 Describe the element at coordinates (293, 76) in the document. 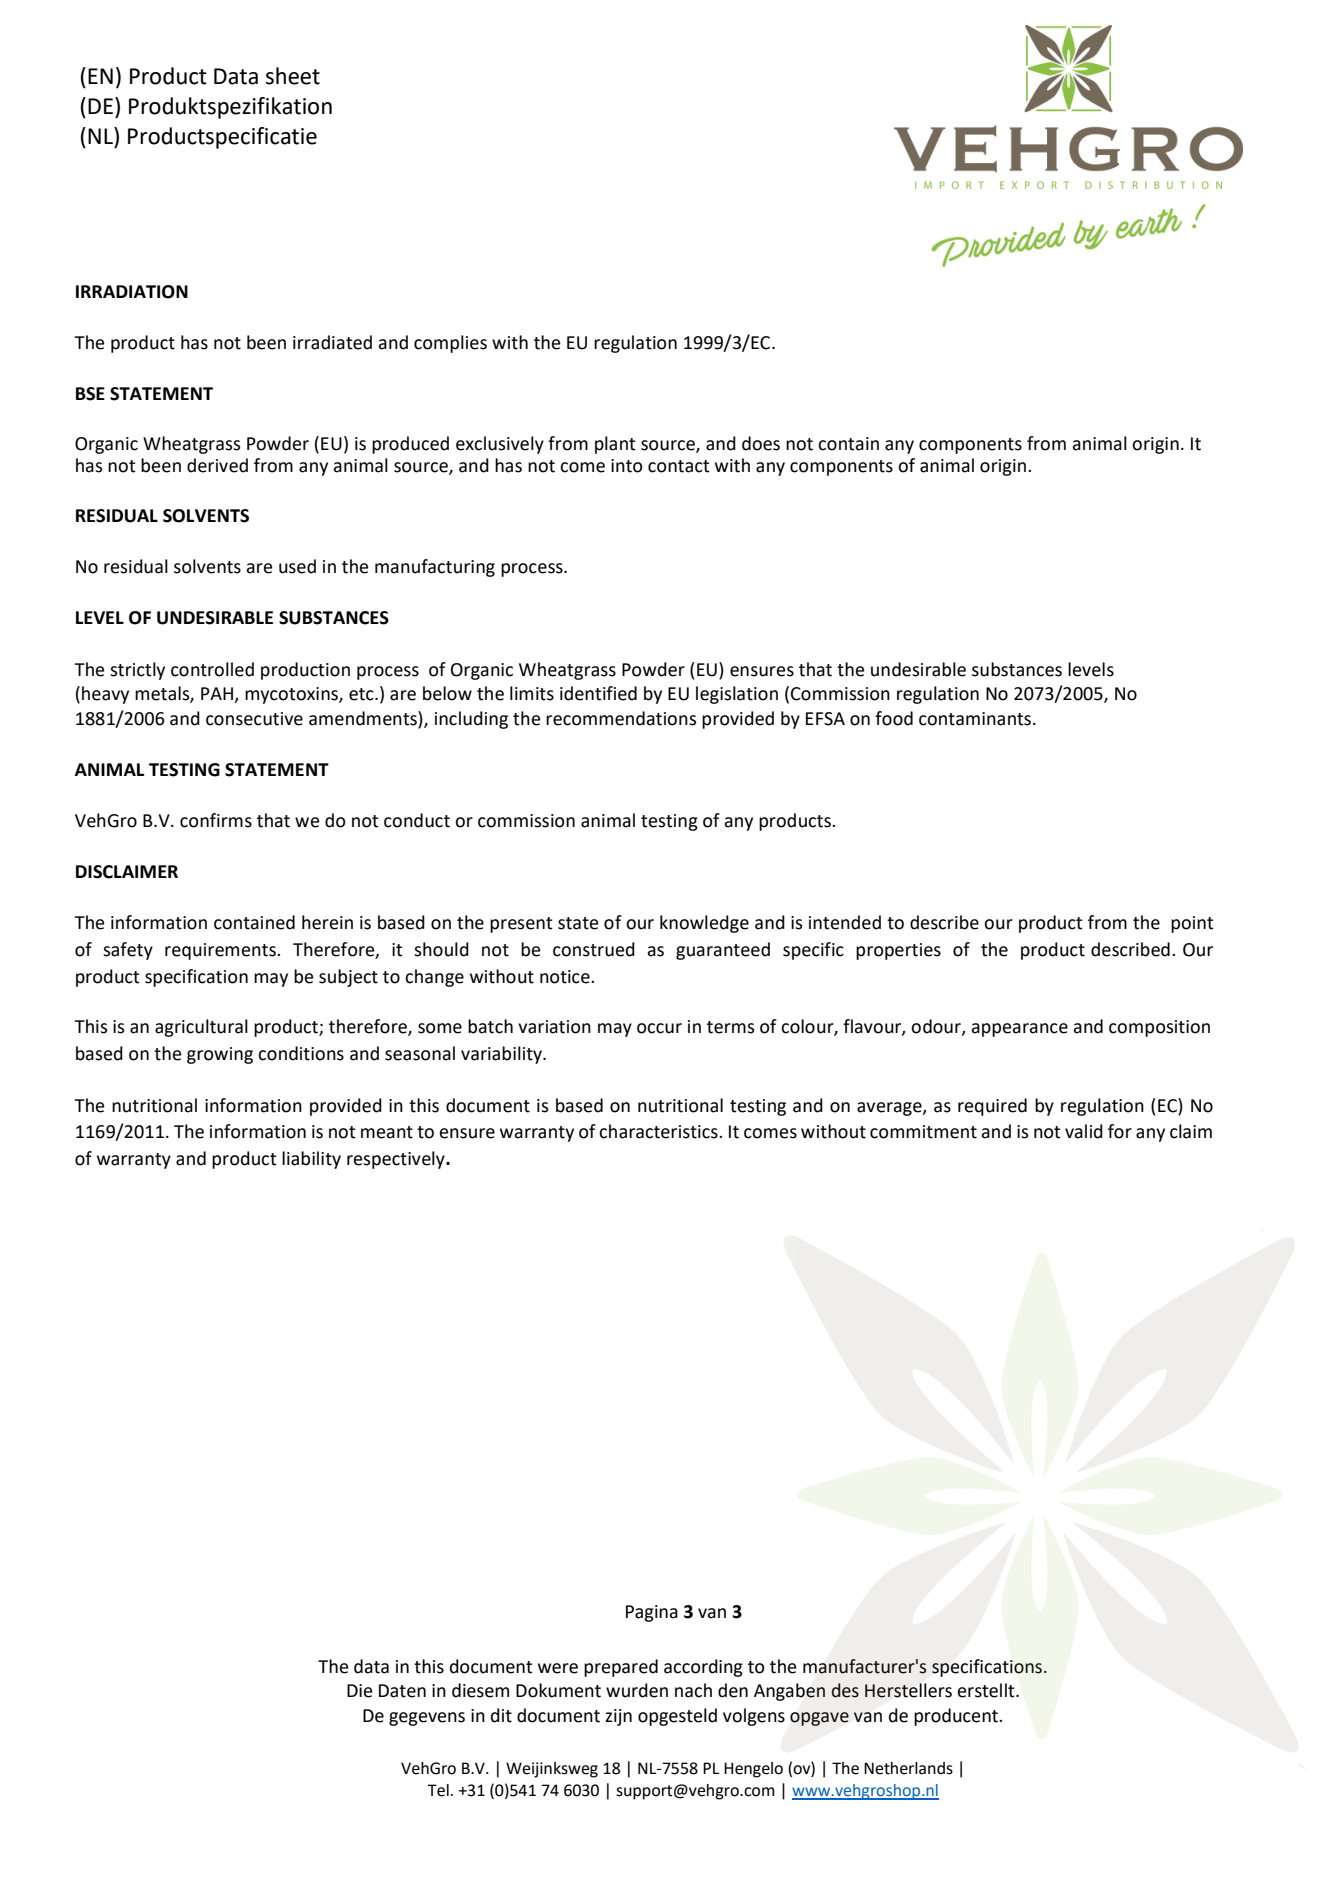

I see `sheet` at that location.
